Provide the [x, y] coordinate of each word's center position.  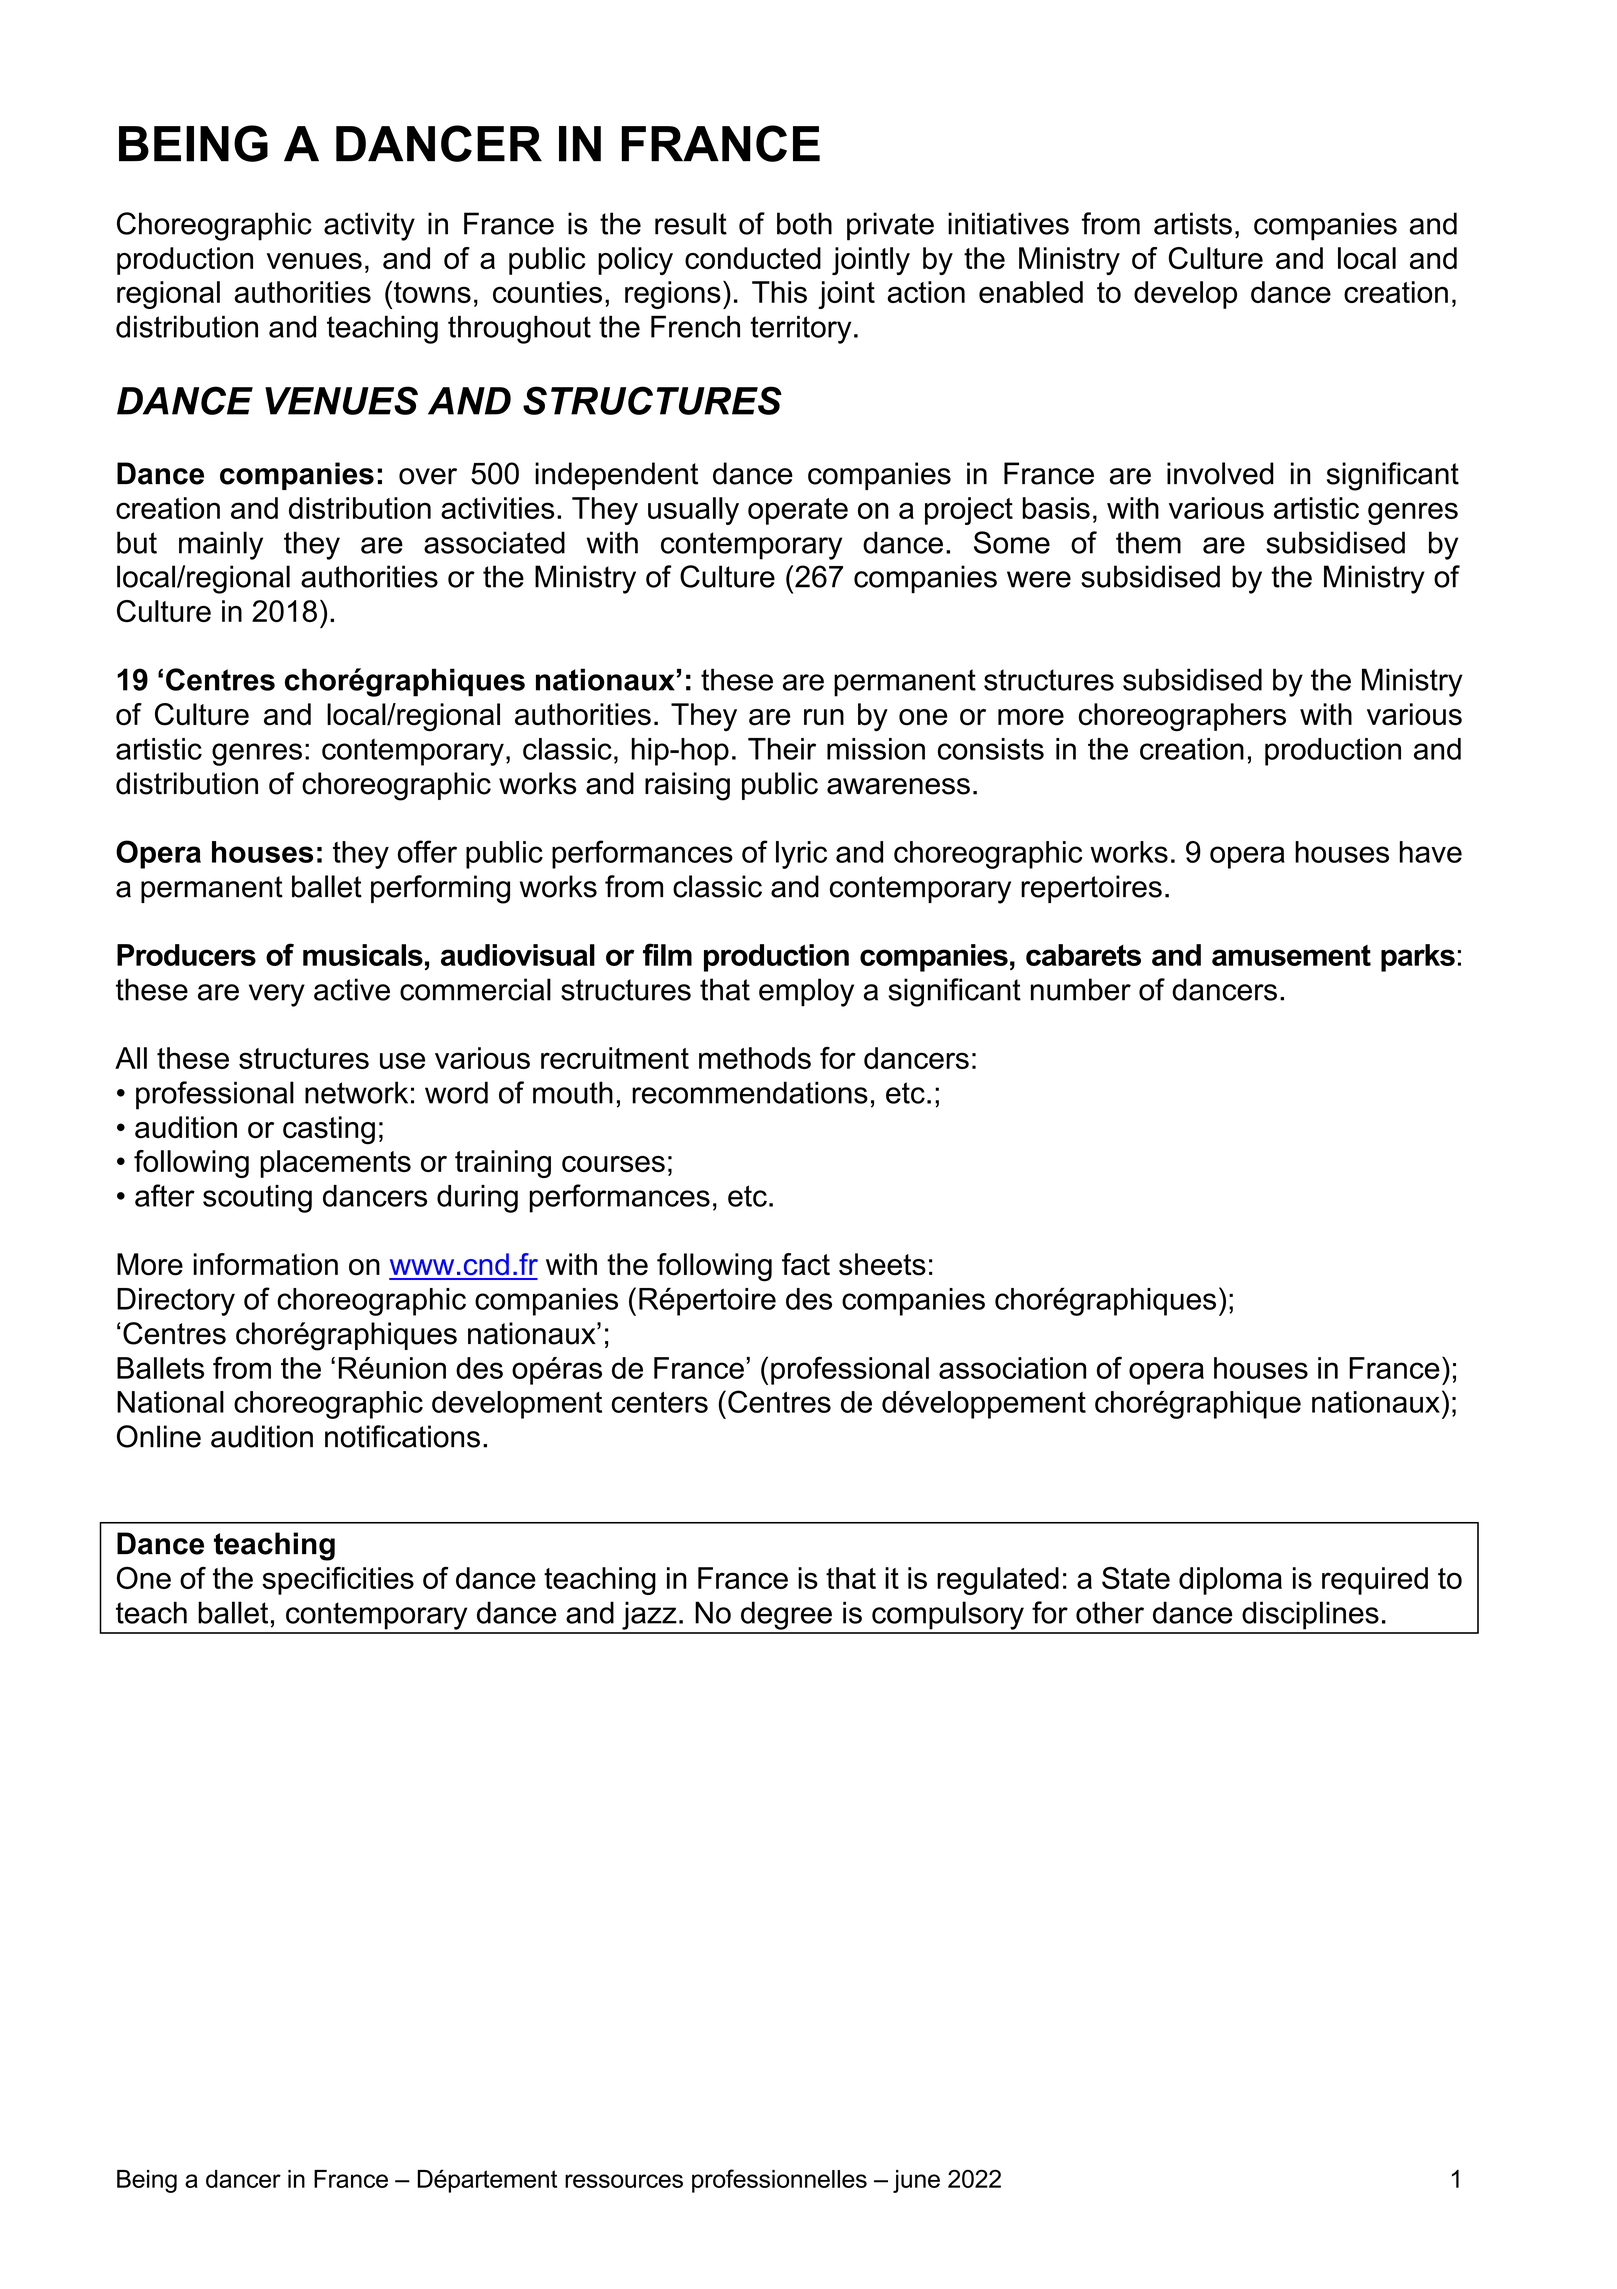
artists [1193, 223]
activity [369, 226]
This [779, 292]
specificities [338, 1581]
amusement [1291, 955]
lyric [801, 855]
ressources [624, 2181]
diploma [1230, 1581]
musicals [363, 955]
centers [660, 1402]
